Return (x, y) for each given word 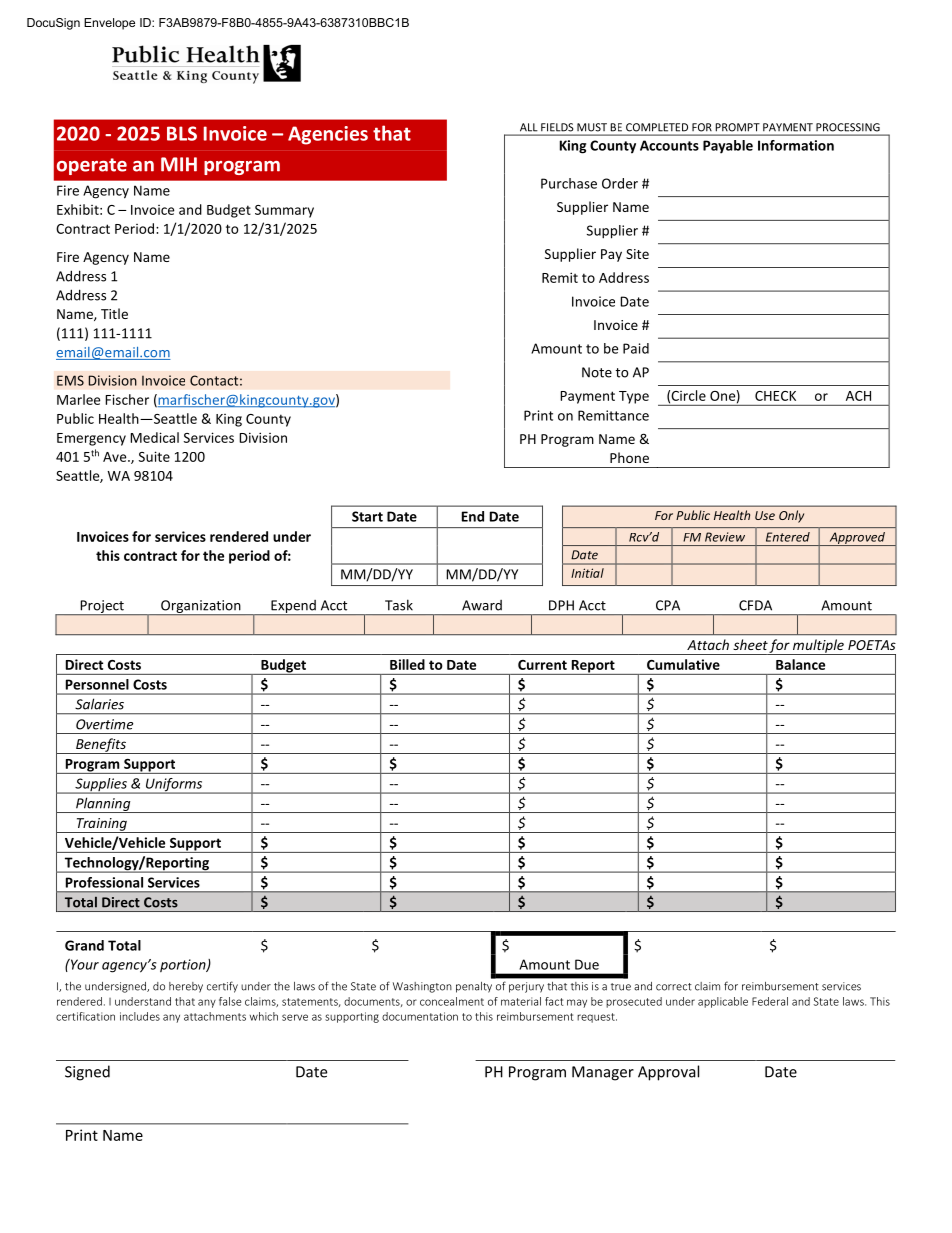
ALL (528, 127)
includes (140, 1016)
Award (482, 605)
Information (796, 145)
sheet (751, 644)
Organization (201, 608)
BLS (182, 133)
